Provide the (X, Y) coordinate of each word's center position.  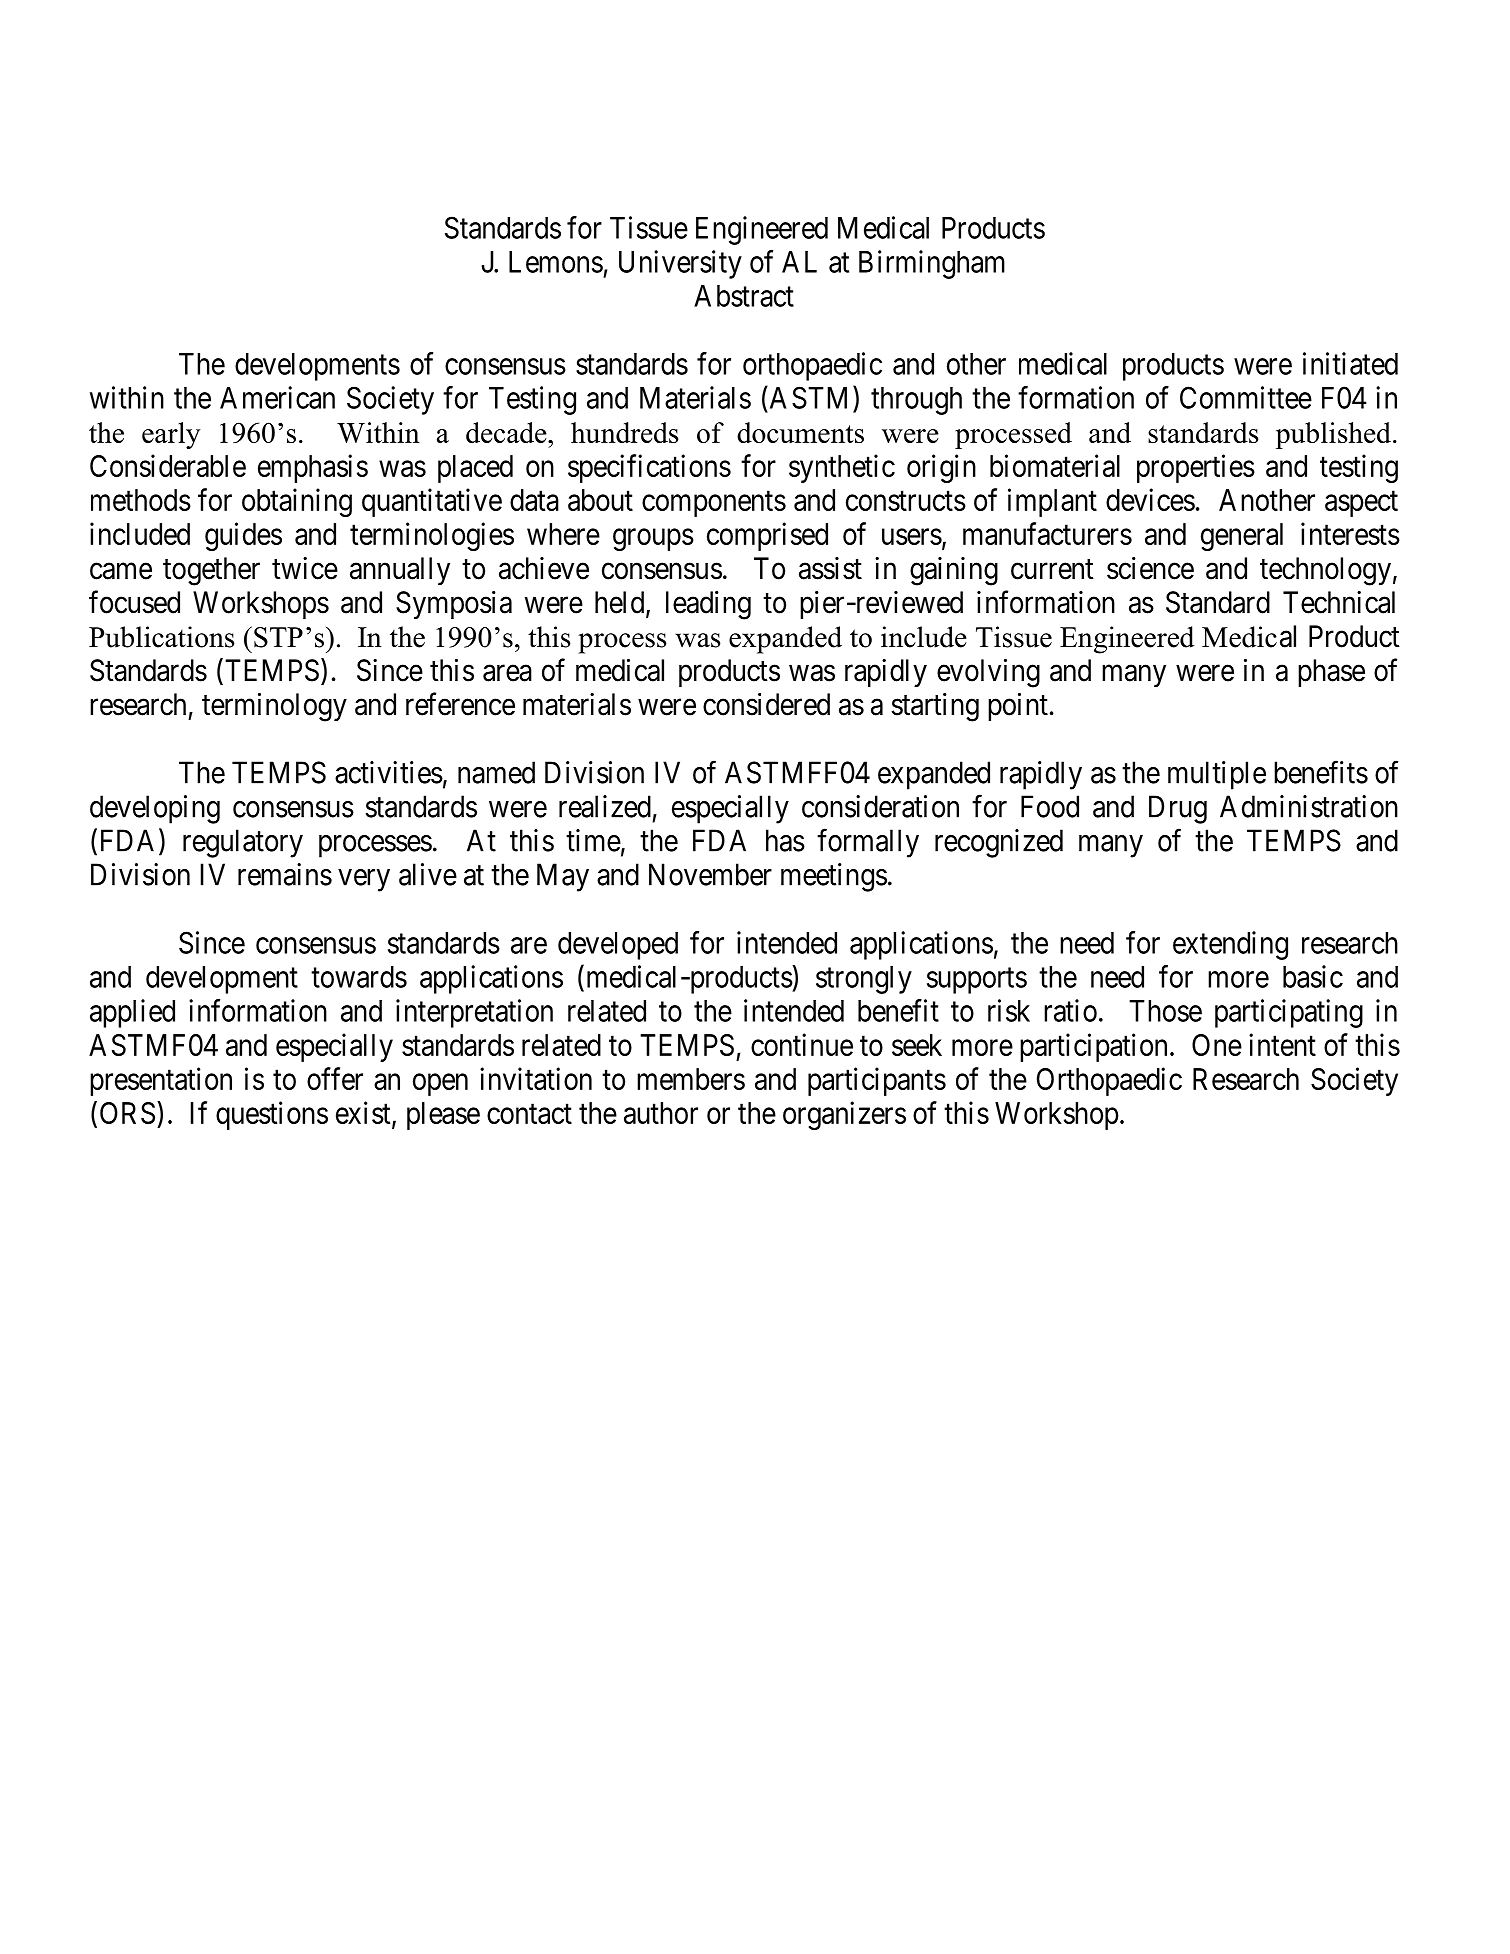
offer (335, 1078)
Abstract (744, 296)
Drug (1178, 809)
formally (868, 843)
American (277, 397)
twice (305, 568)
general (1242, 537)
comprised (767, 536)
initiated (1350, 363)
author (661, 1113)
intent (1282, 1044)
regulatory (243, 843)
